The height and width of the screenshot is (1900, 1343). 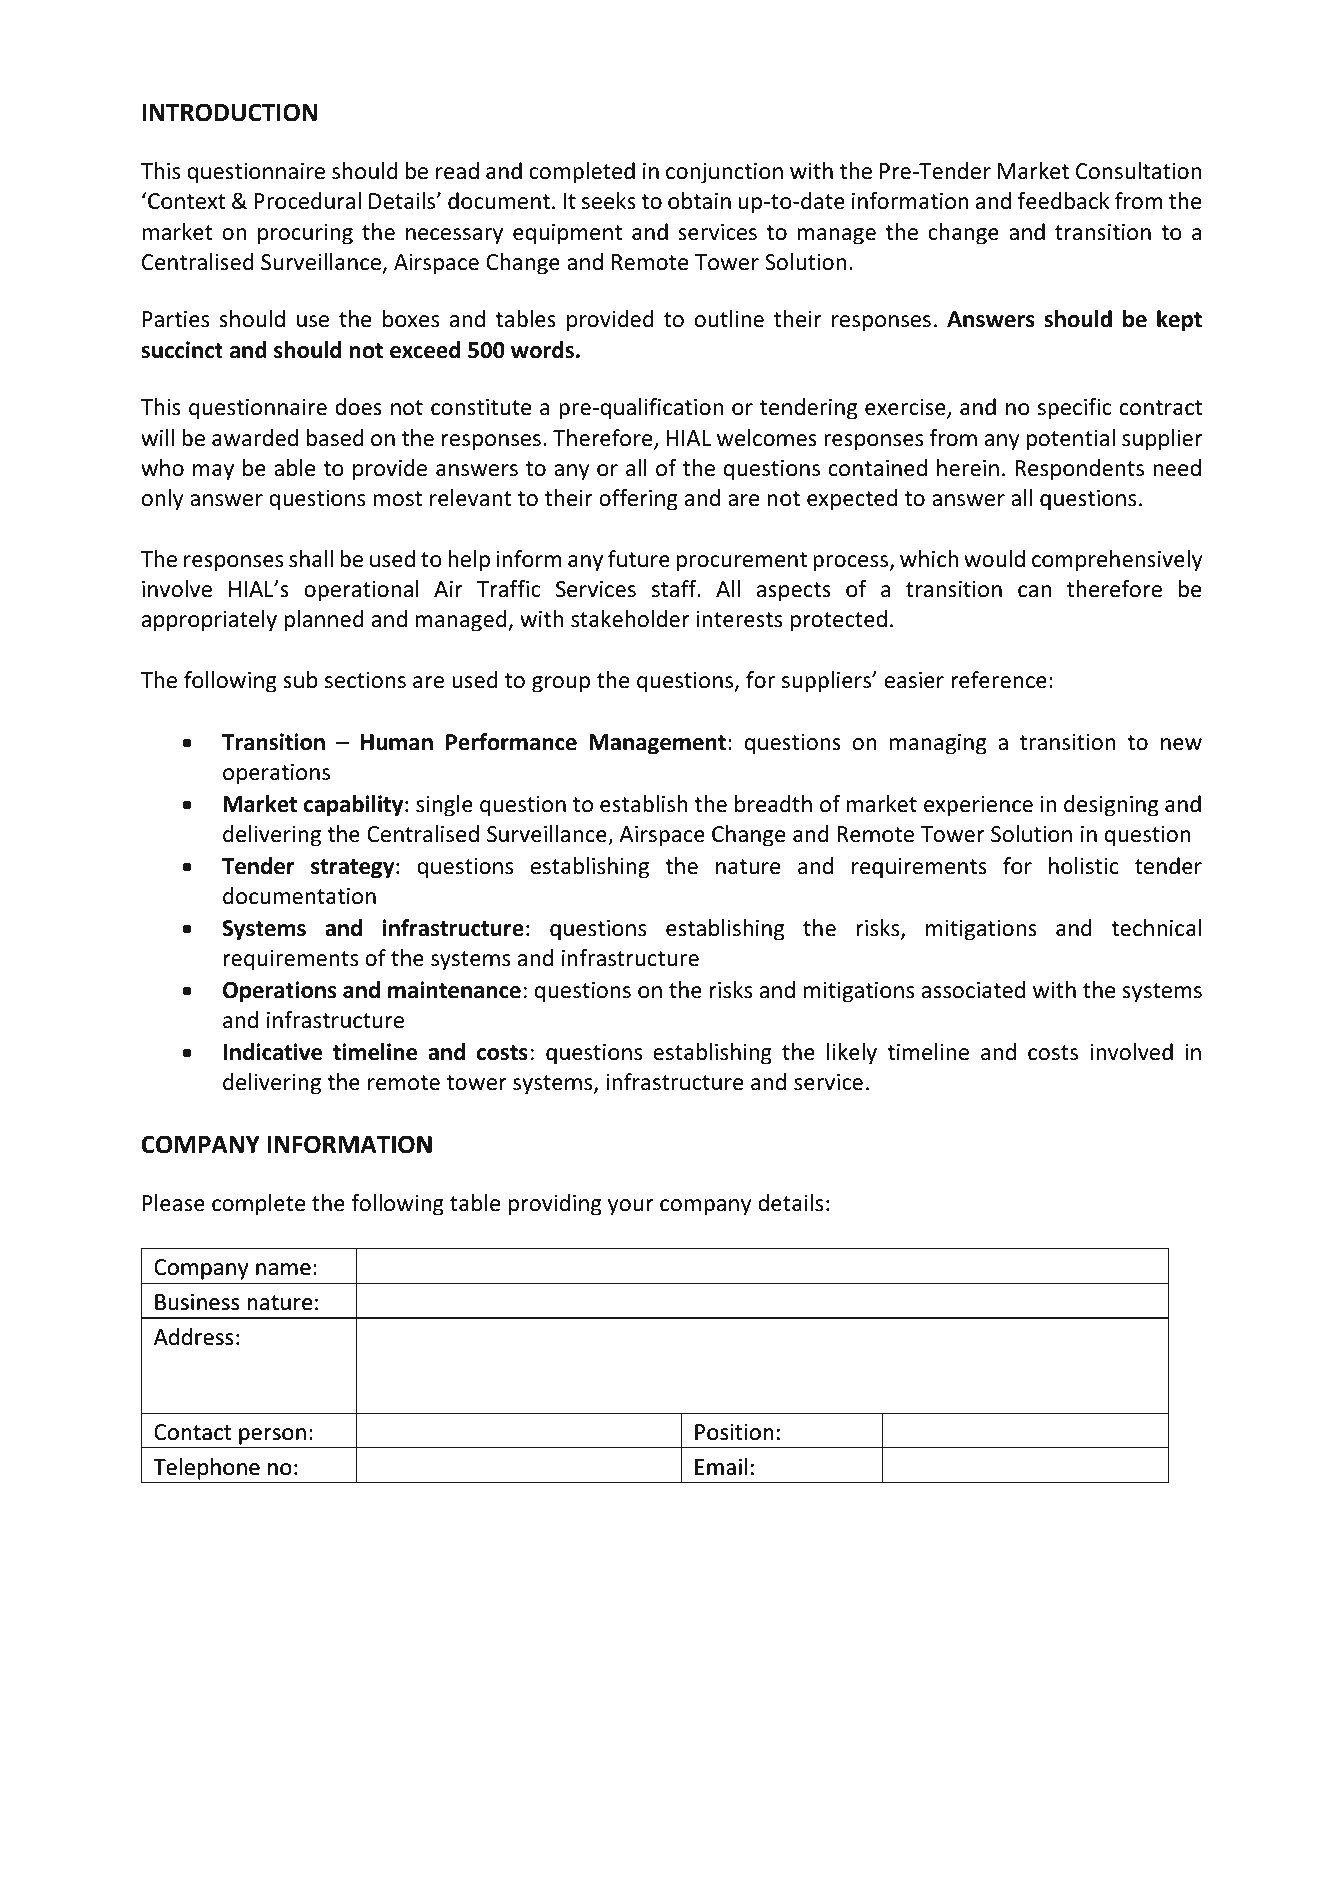 What do you see at coordinates (1064, 201) in the screenshot?
I see `feedback` at bounding box center [1064, 201].
